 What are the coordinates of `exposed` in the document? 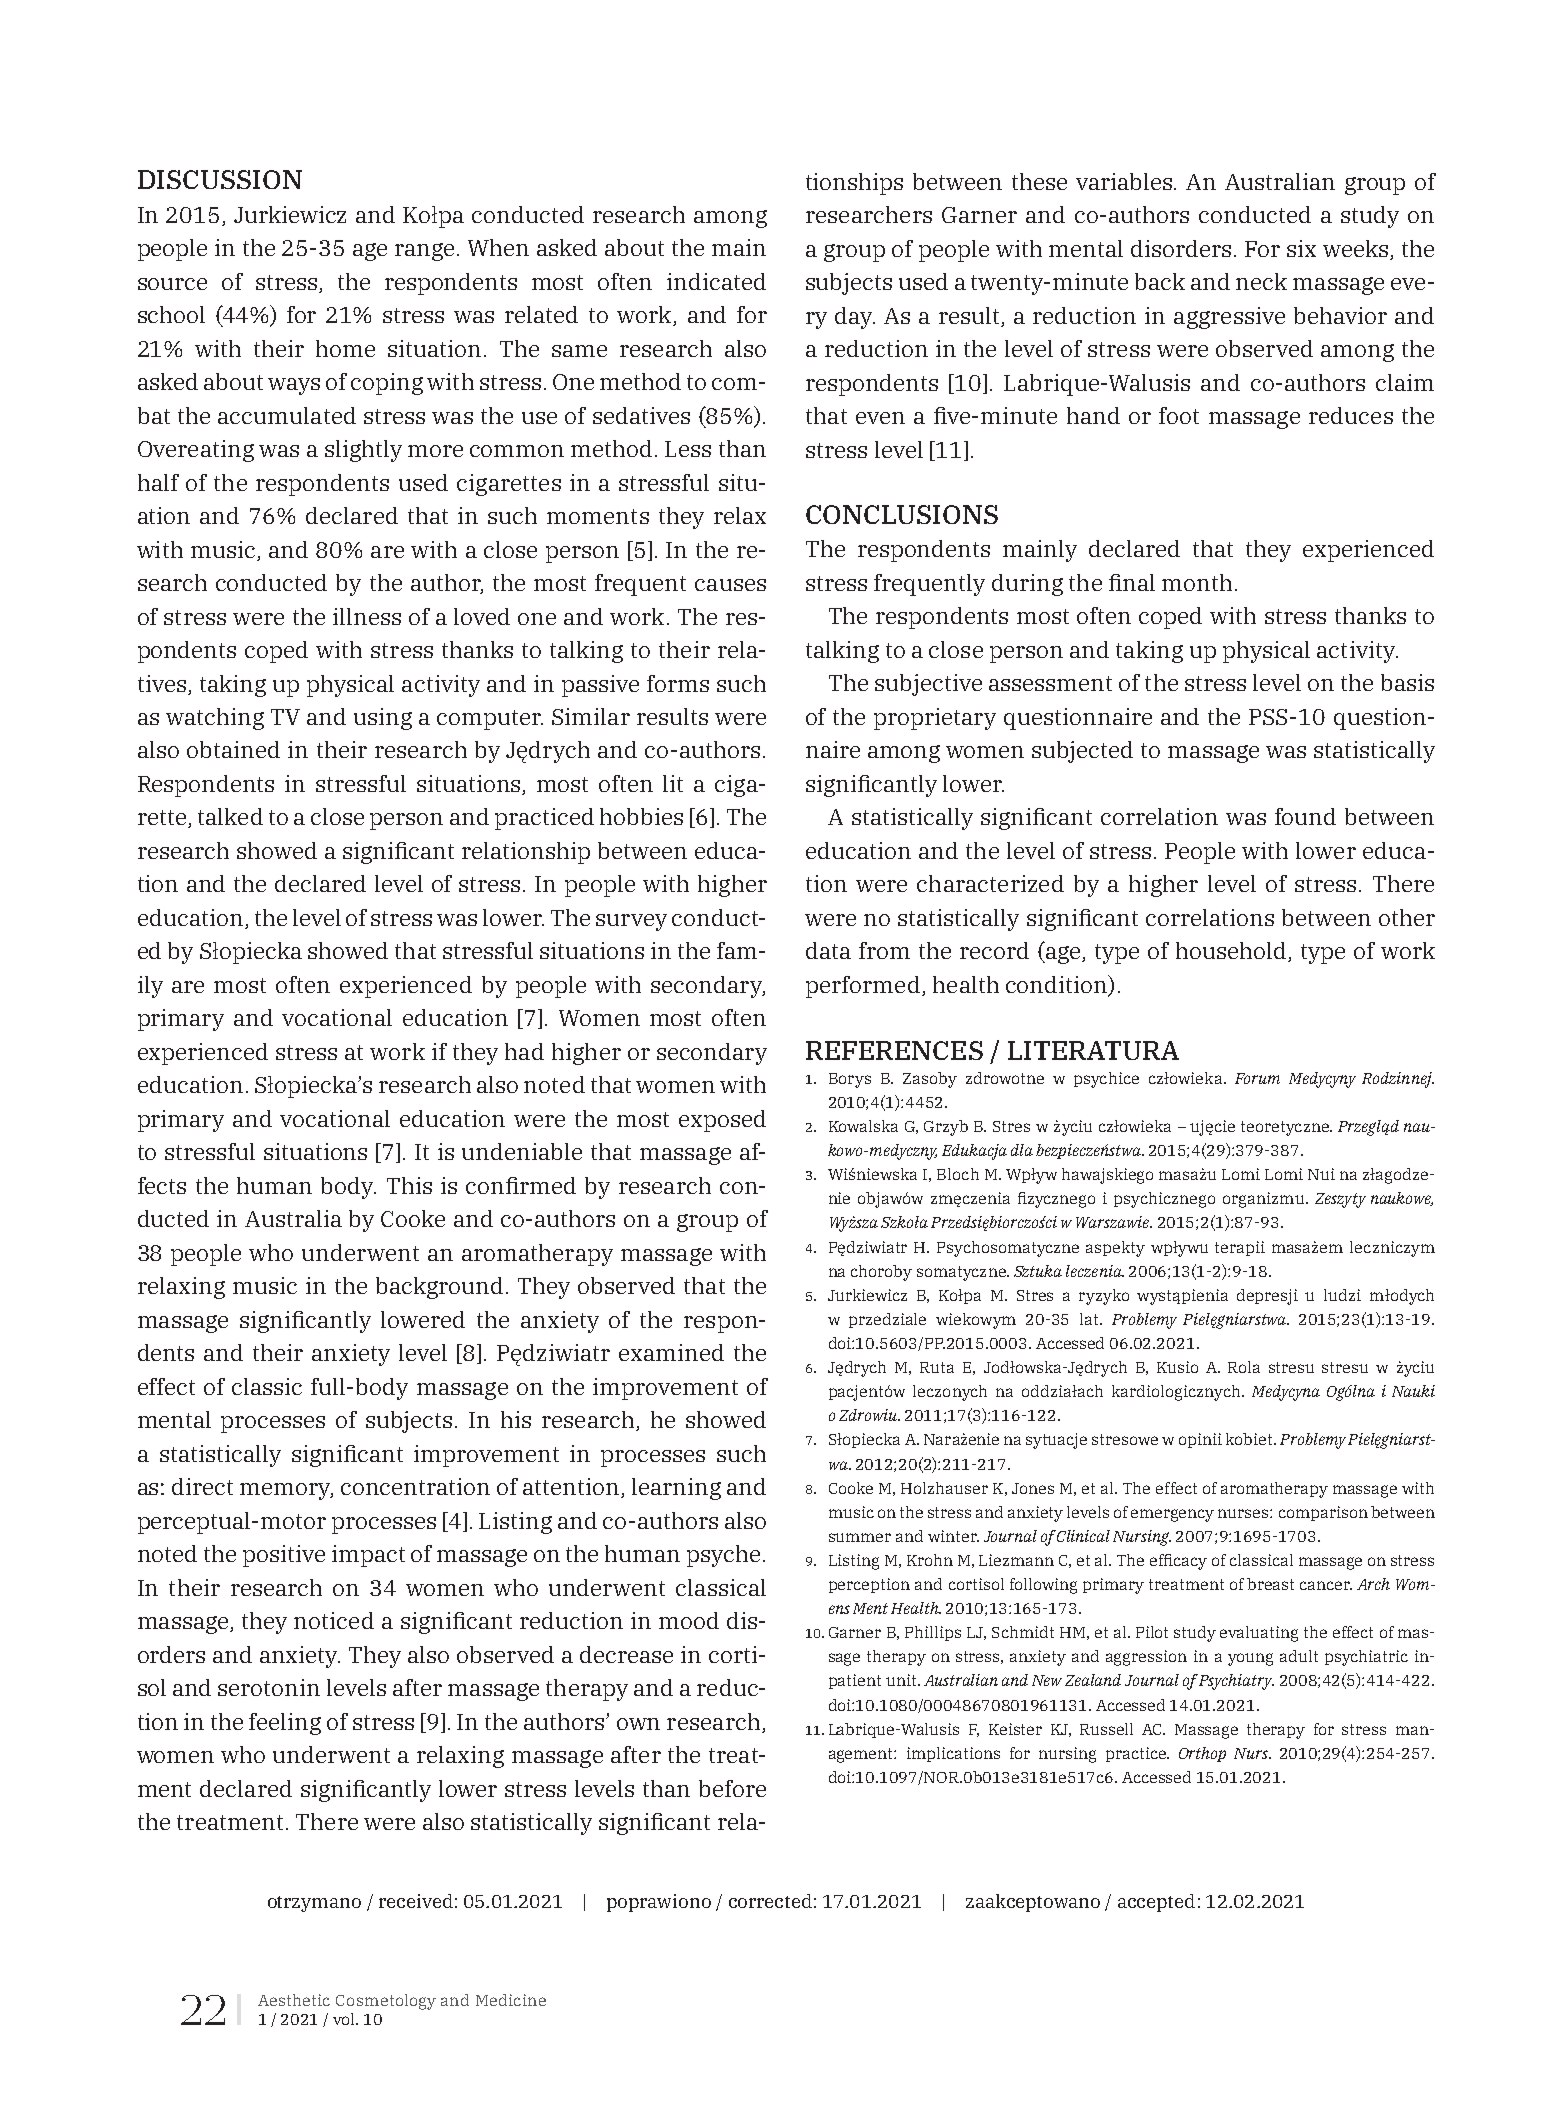 It's located at (722, 1121).
